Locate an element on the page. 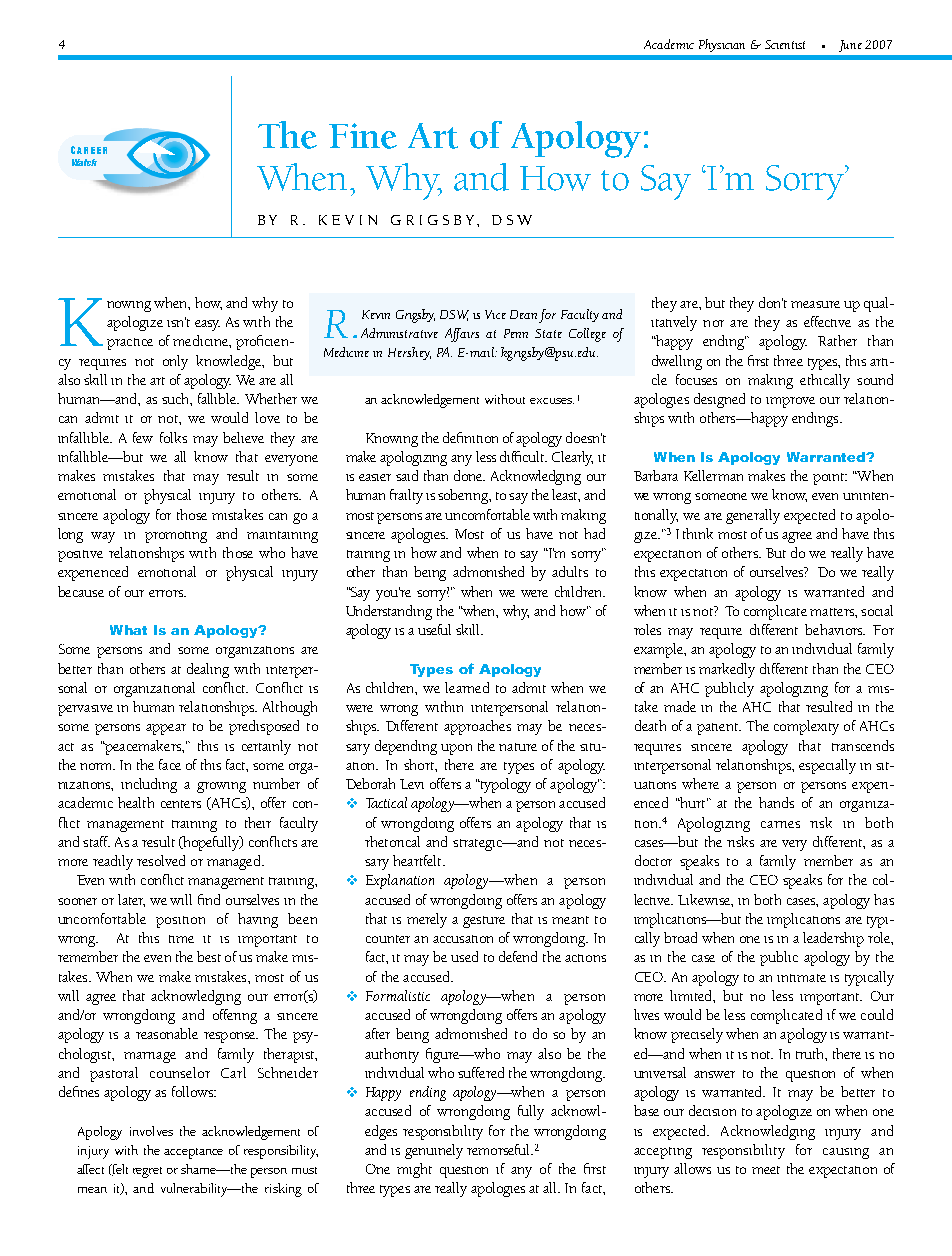  Scientist is located at coordinates (785, 44).
